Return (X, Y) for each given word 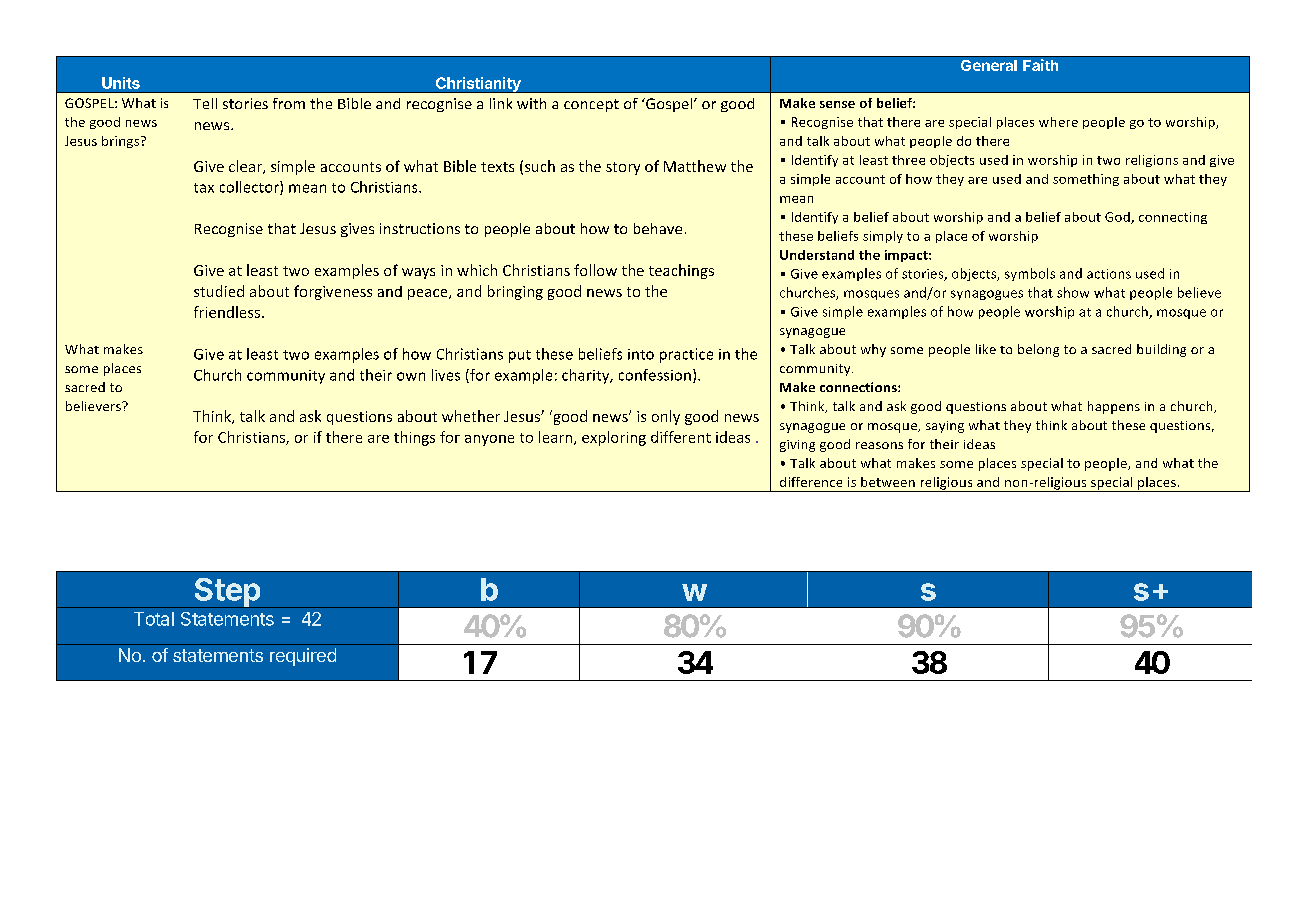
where (1058, 122)
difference (811, 482)
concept (591, 105)
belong (1038, 350)
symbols (1030, 274)
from (289, 103)
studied (219, 291)
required (303, 657)
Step (227, 593)
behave (658, 228)
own (411, 376)
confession (655, 375)
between (888, 482)
